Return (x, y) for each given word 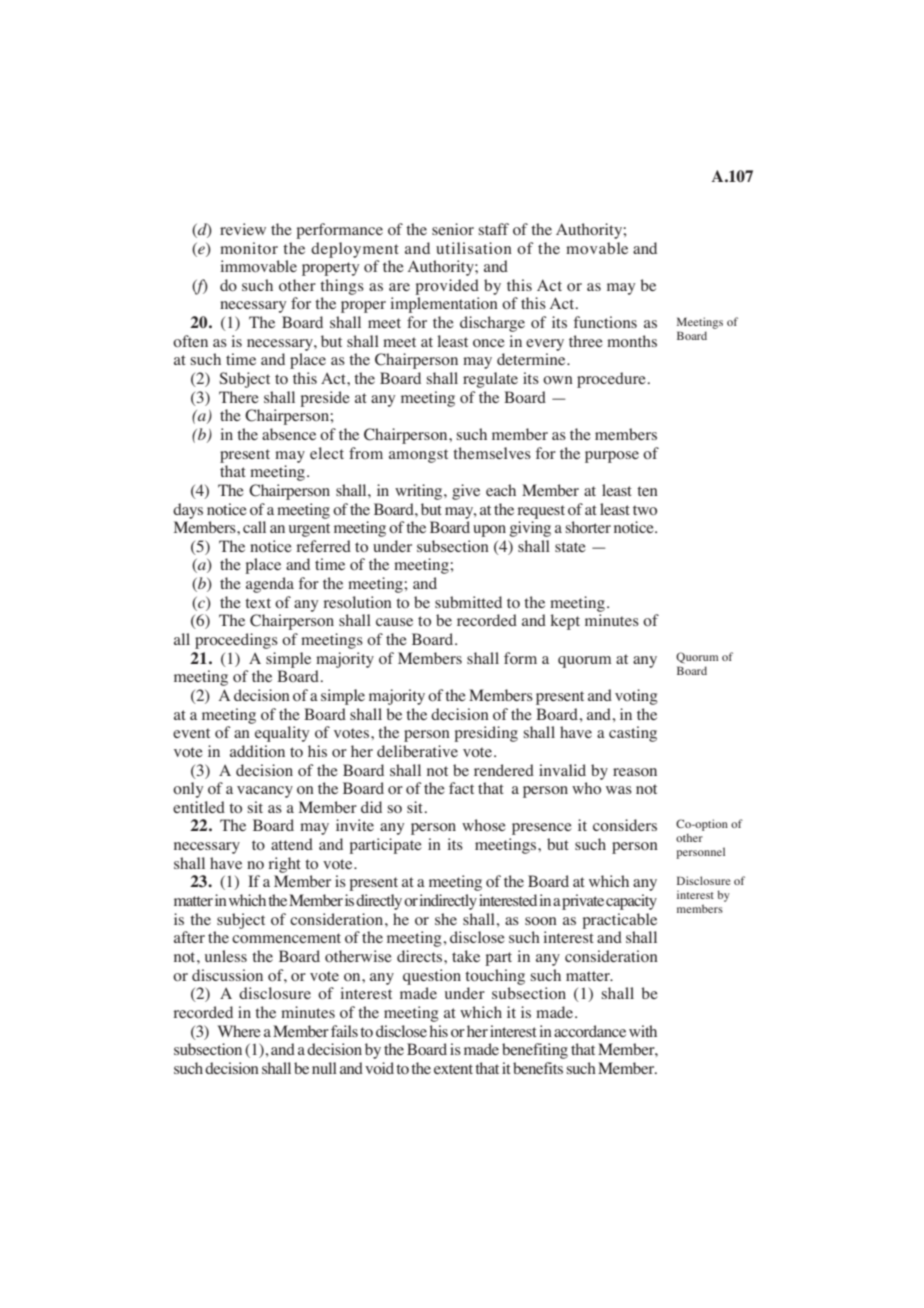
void (379, 1068)
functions (605, 322)
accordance (590, 1031)
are (399, 287)
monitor (249, 248)
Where (239, 1031)
